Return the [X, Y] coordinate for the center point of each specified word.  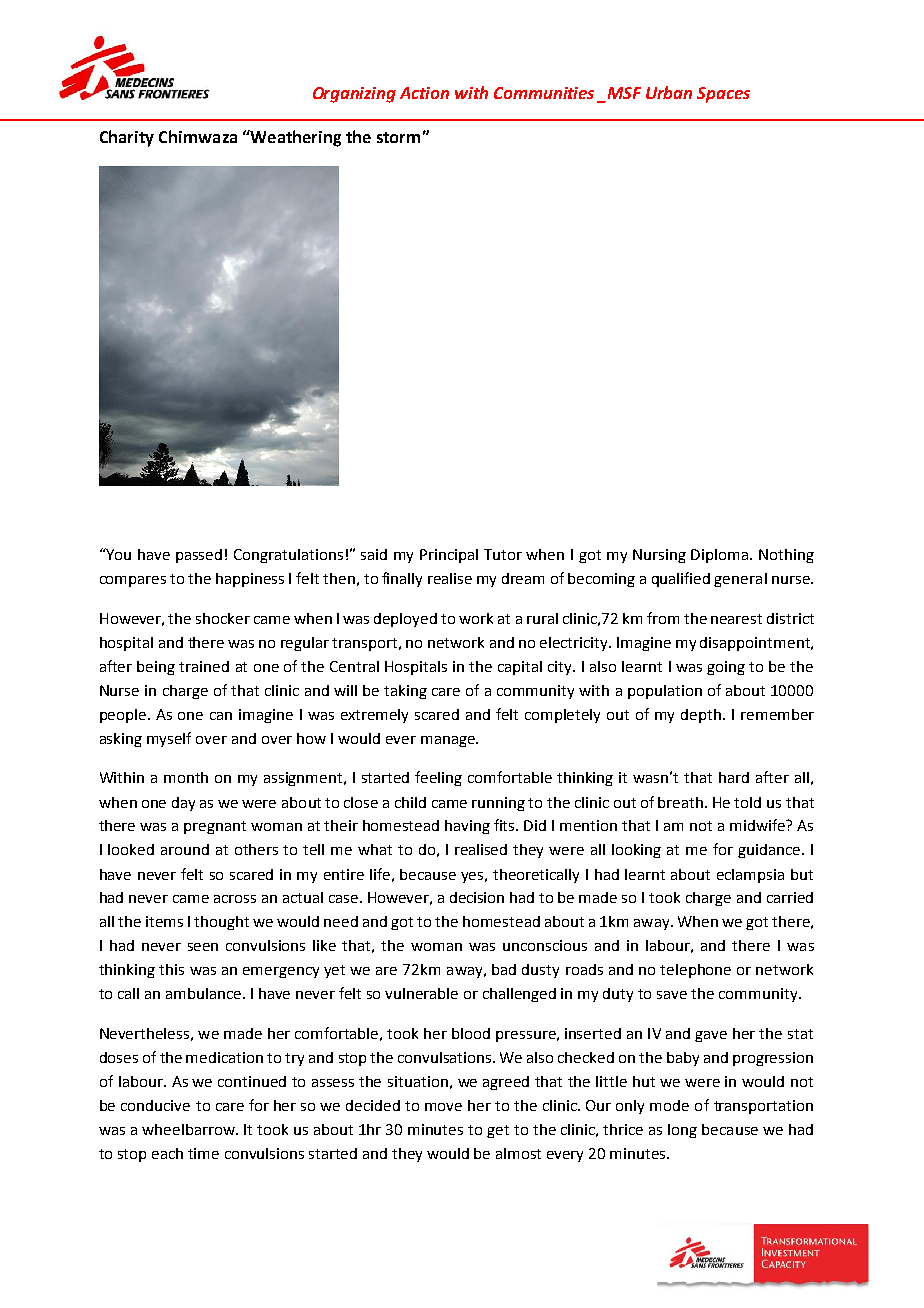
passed [199, 556]
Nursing [659, 556]
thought [221, 923]
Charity [127, 138]
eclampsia [750, 876]
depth [701, 716]
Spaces [723, 95]
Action [424, 93]
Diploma [721, 556]
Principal [449, 556]
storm [398, 137]
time [203, 1153]
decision [477, 897]
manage [449, 741]
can [221, 716]
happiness [250, 580]
